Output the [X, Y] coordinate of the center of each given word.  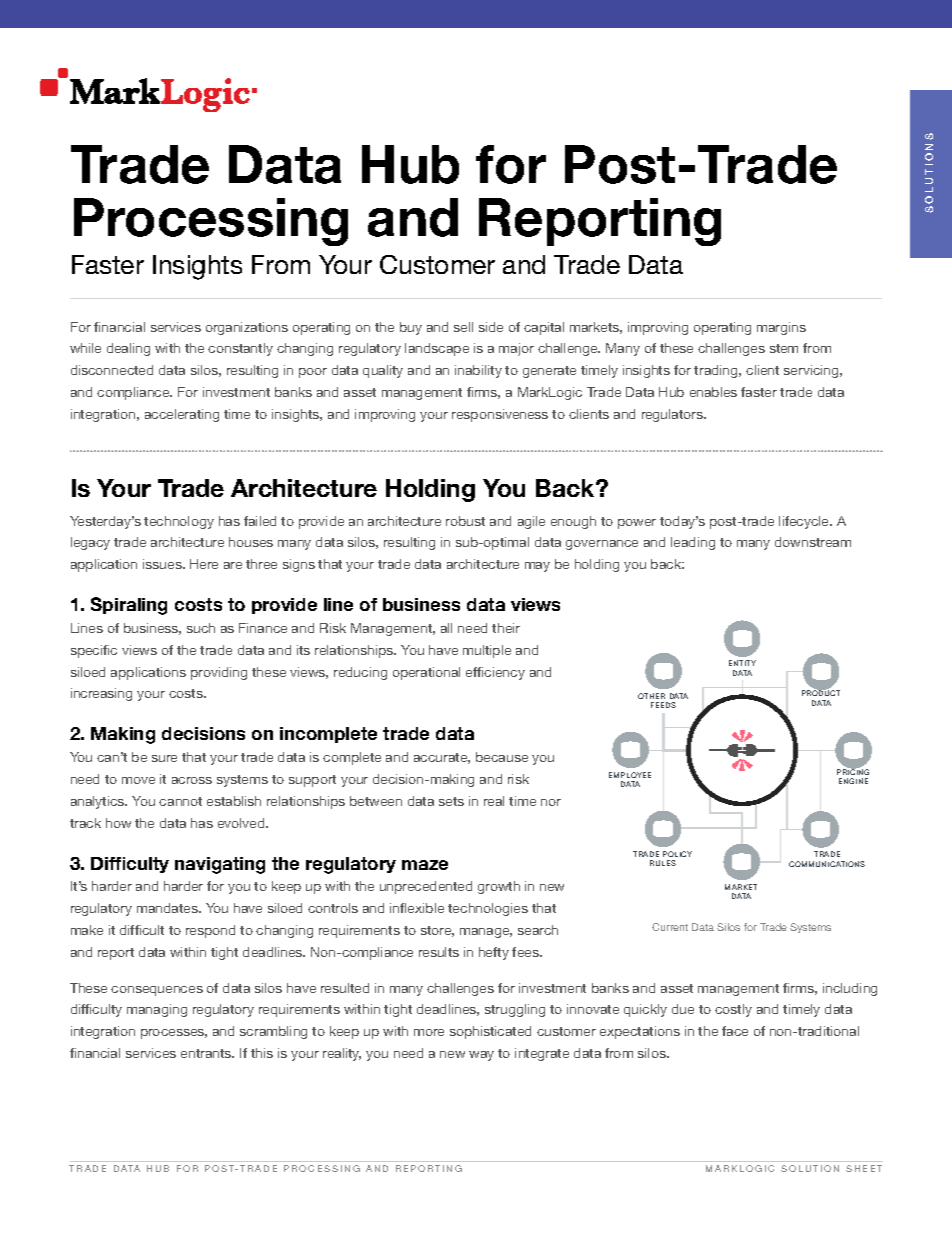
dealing [128, 349]
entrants [207, 1053]
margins [781, 328]
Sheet [864, 1168]
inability [478, 371]
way [481, 1056]
